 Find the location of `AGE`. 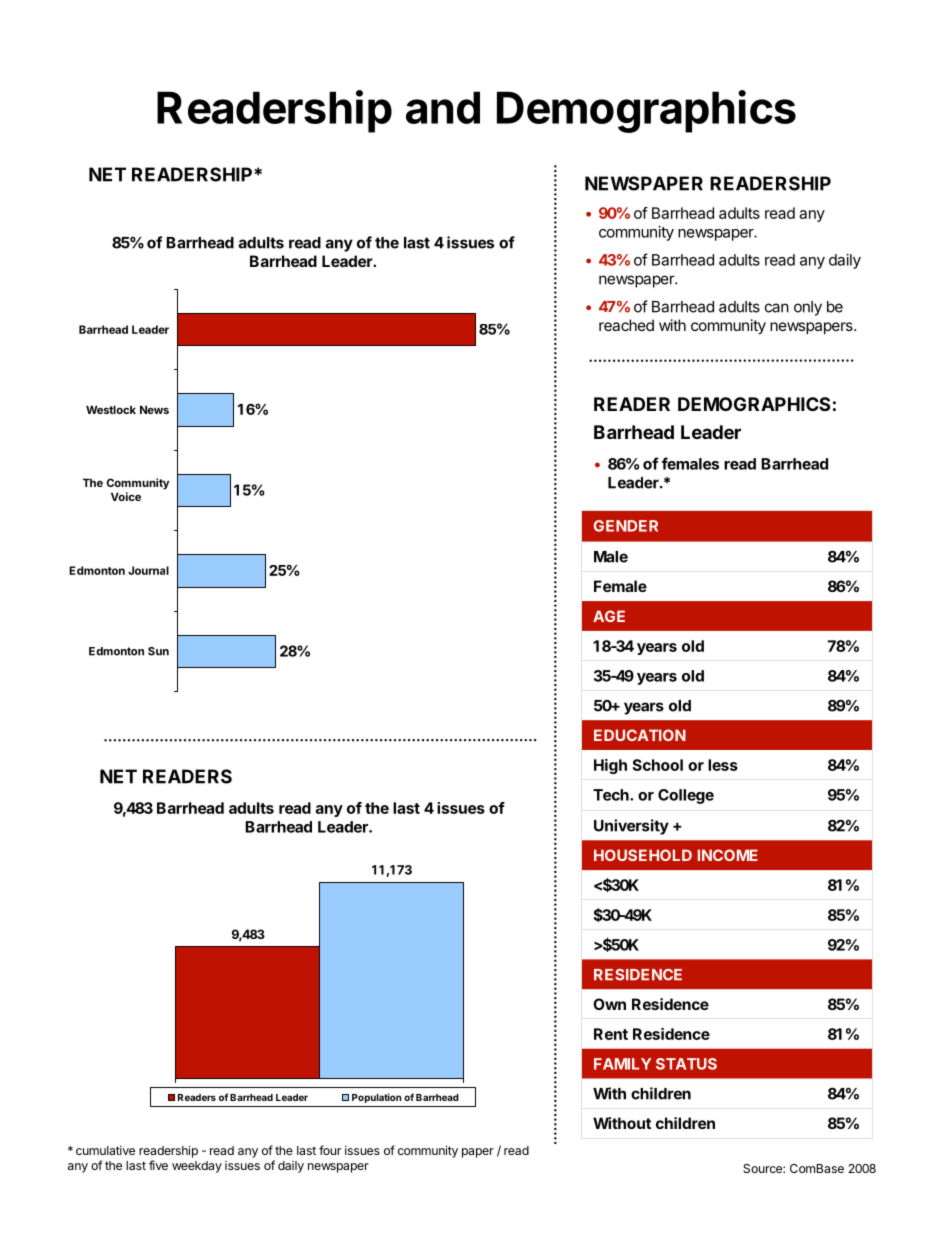

AGE is located at coordinates (609, 616).
